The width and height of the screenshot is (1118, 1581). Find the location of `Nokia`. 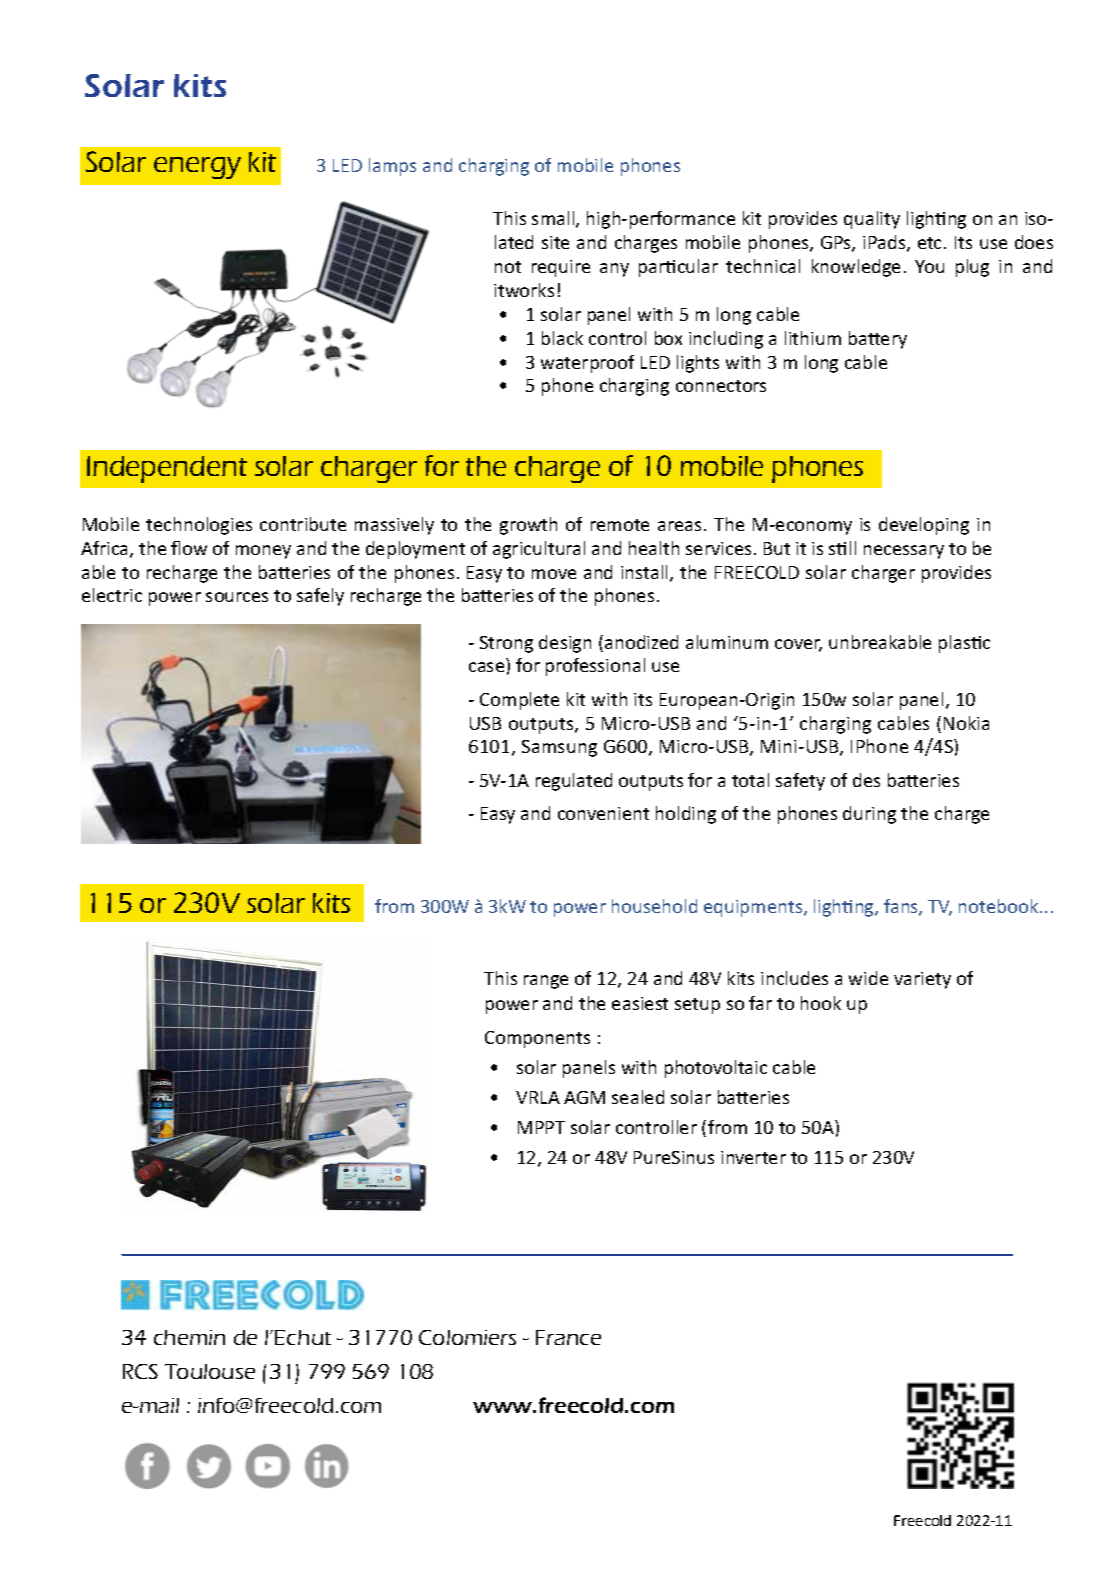

Nokia is located at coordinates (966, 723).
